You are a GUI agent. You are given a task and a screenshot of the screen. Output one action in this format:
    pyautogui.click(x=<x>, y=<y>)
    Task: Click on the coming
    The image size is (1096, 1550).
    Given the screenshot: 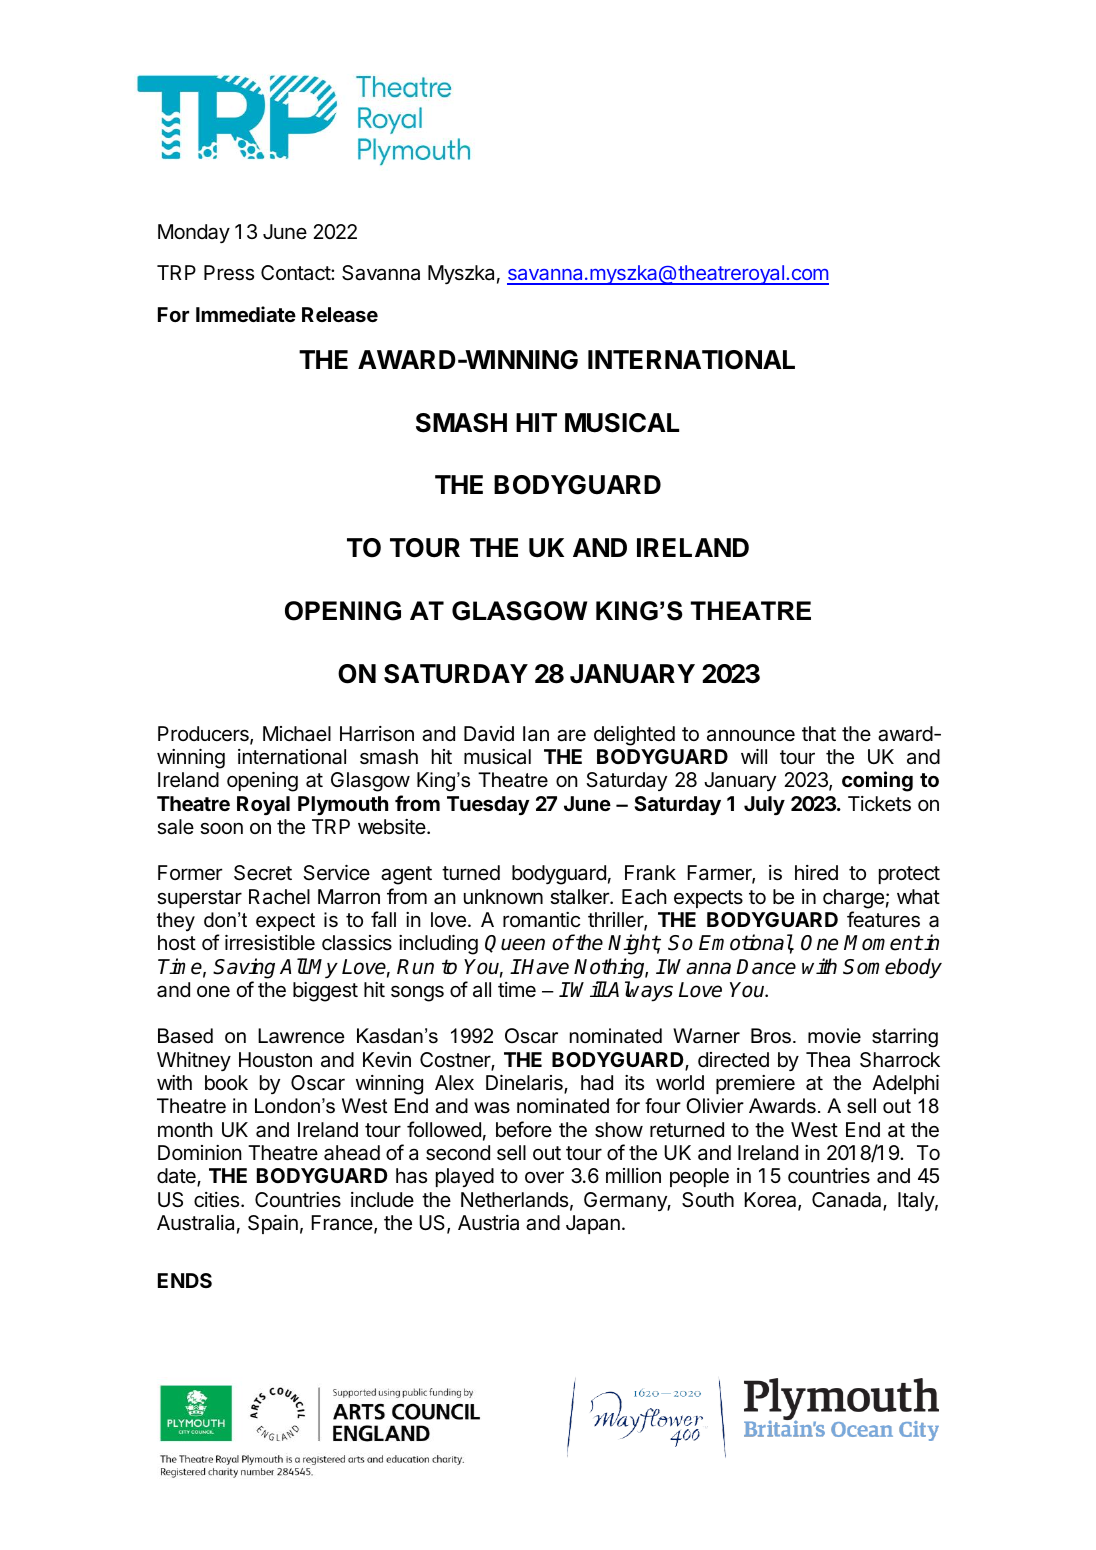 What is the action you would take?
    pyautogui.click(x=877, y=781)
